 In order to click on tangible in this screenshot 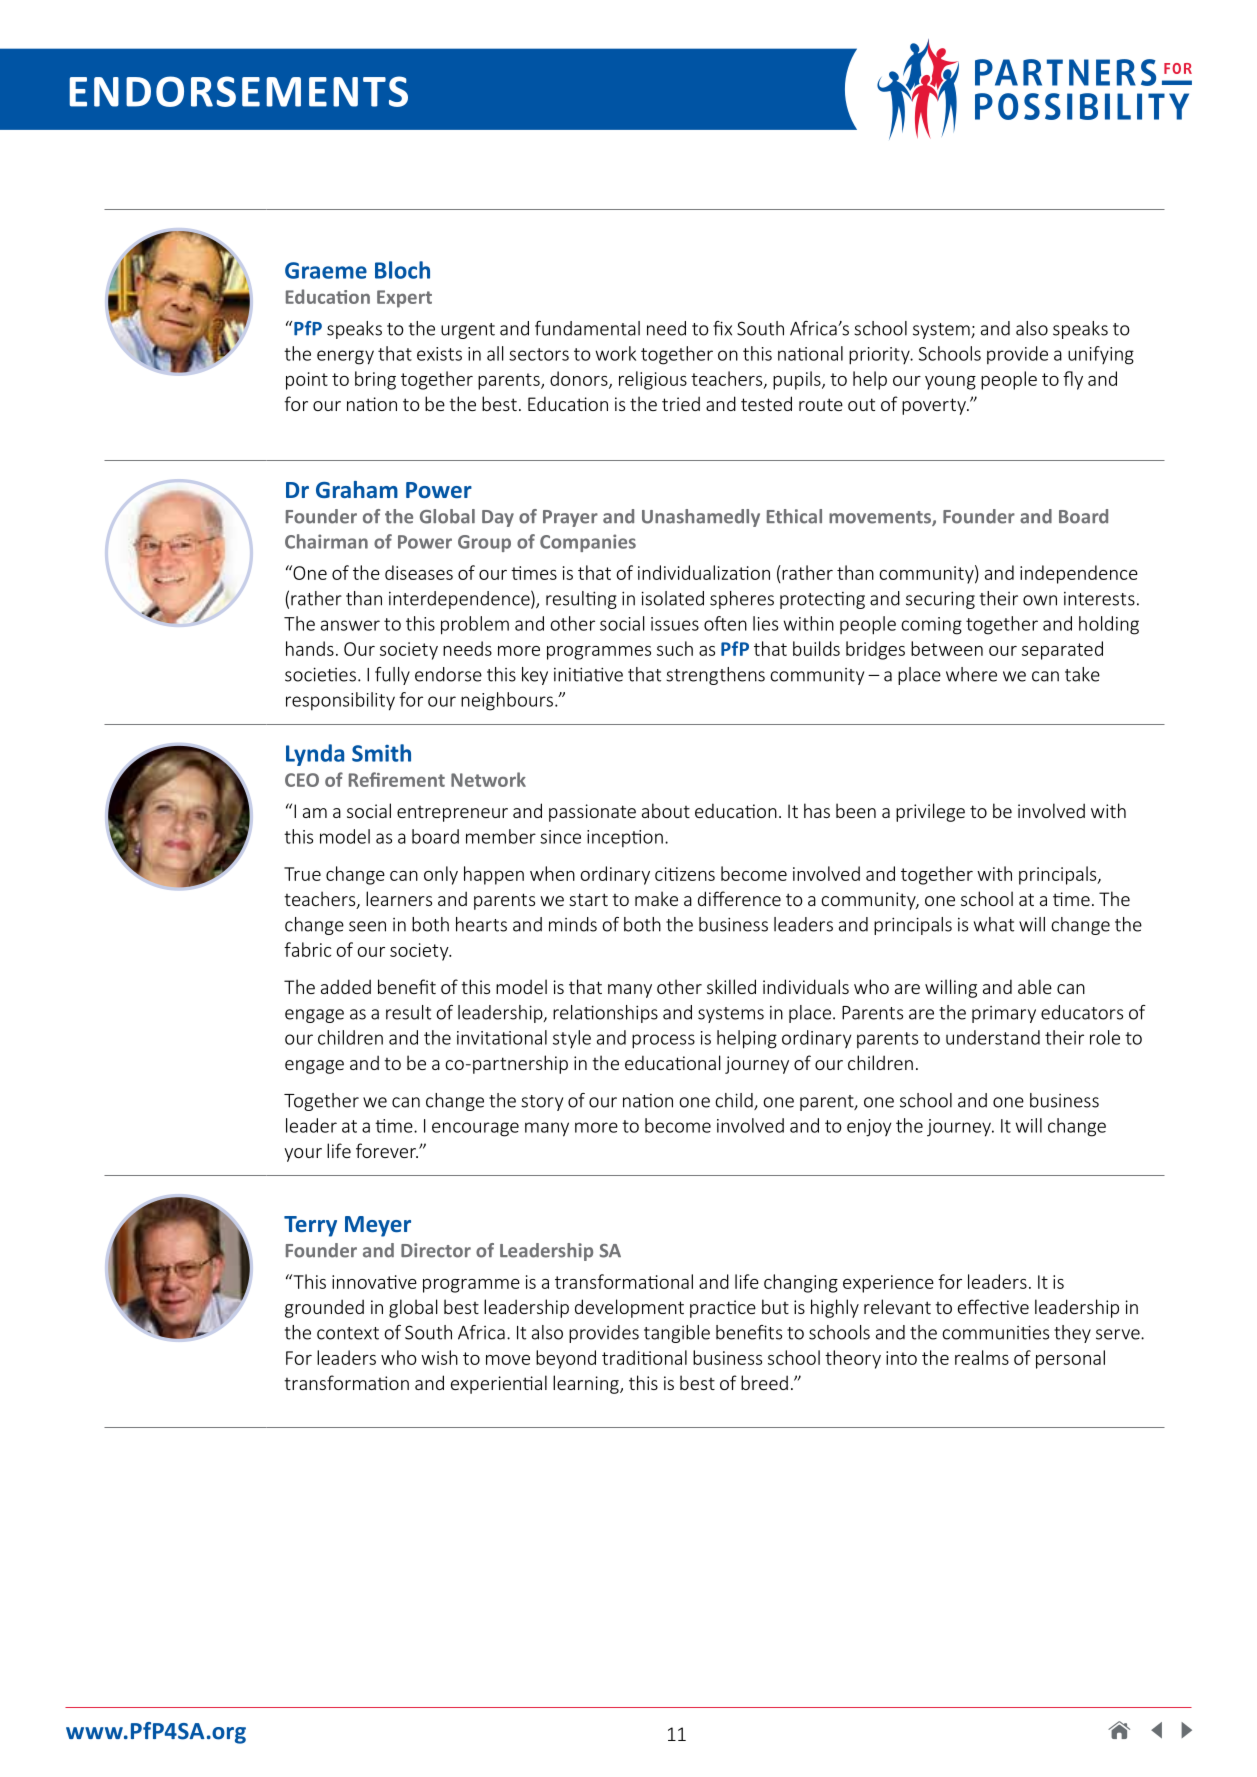, I will do `click(677, 1334)`.
